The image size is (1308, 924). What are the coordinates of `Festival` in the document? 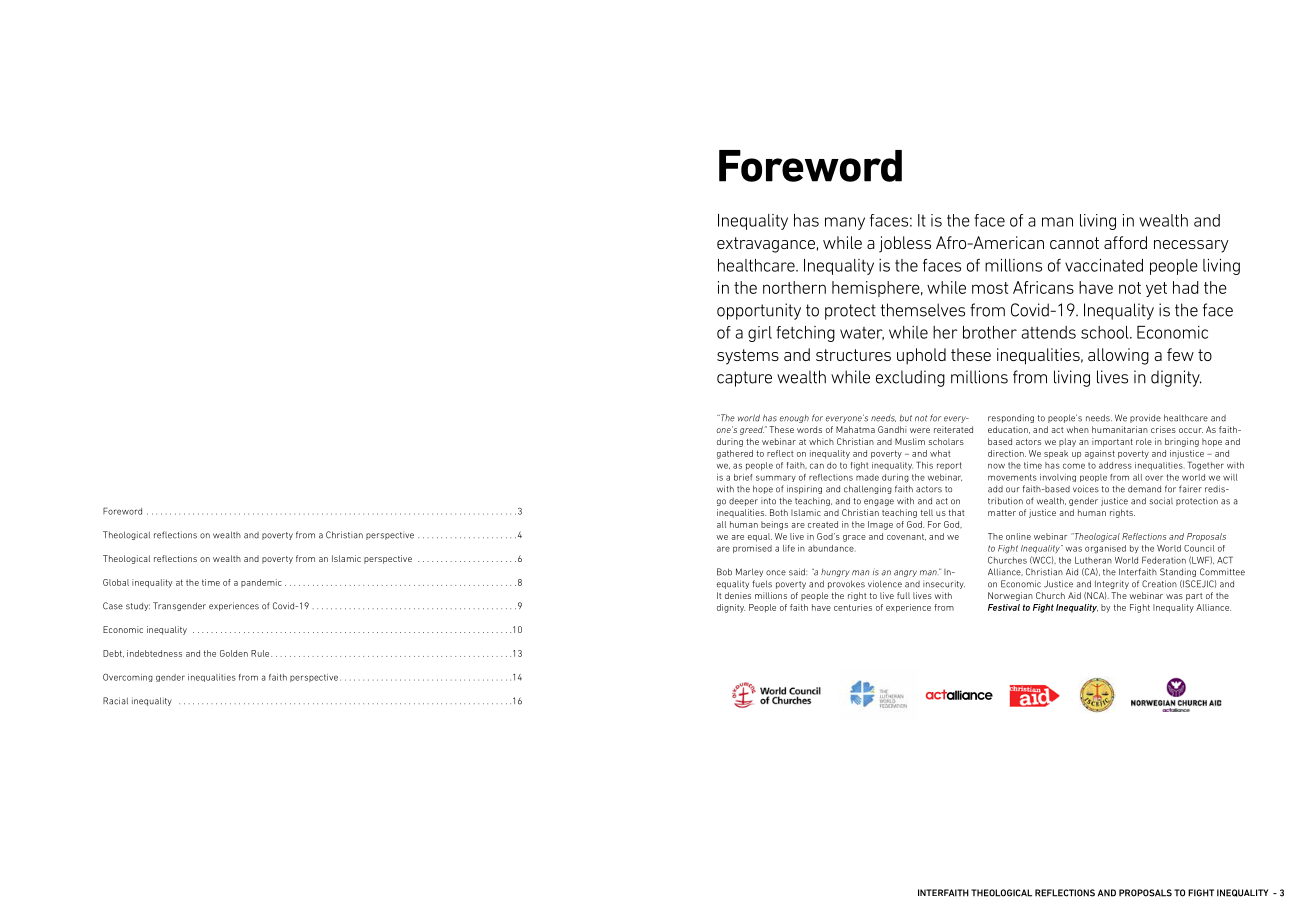 It's located at (1004, 607).
